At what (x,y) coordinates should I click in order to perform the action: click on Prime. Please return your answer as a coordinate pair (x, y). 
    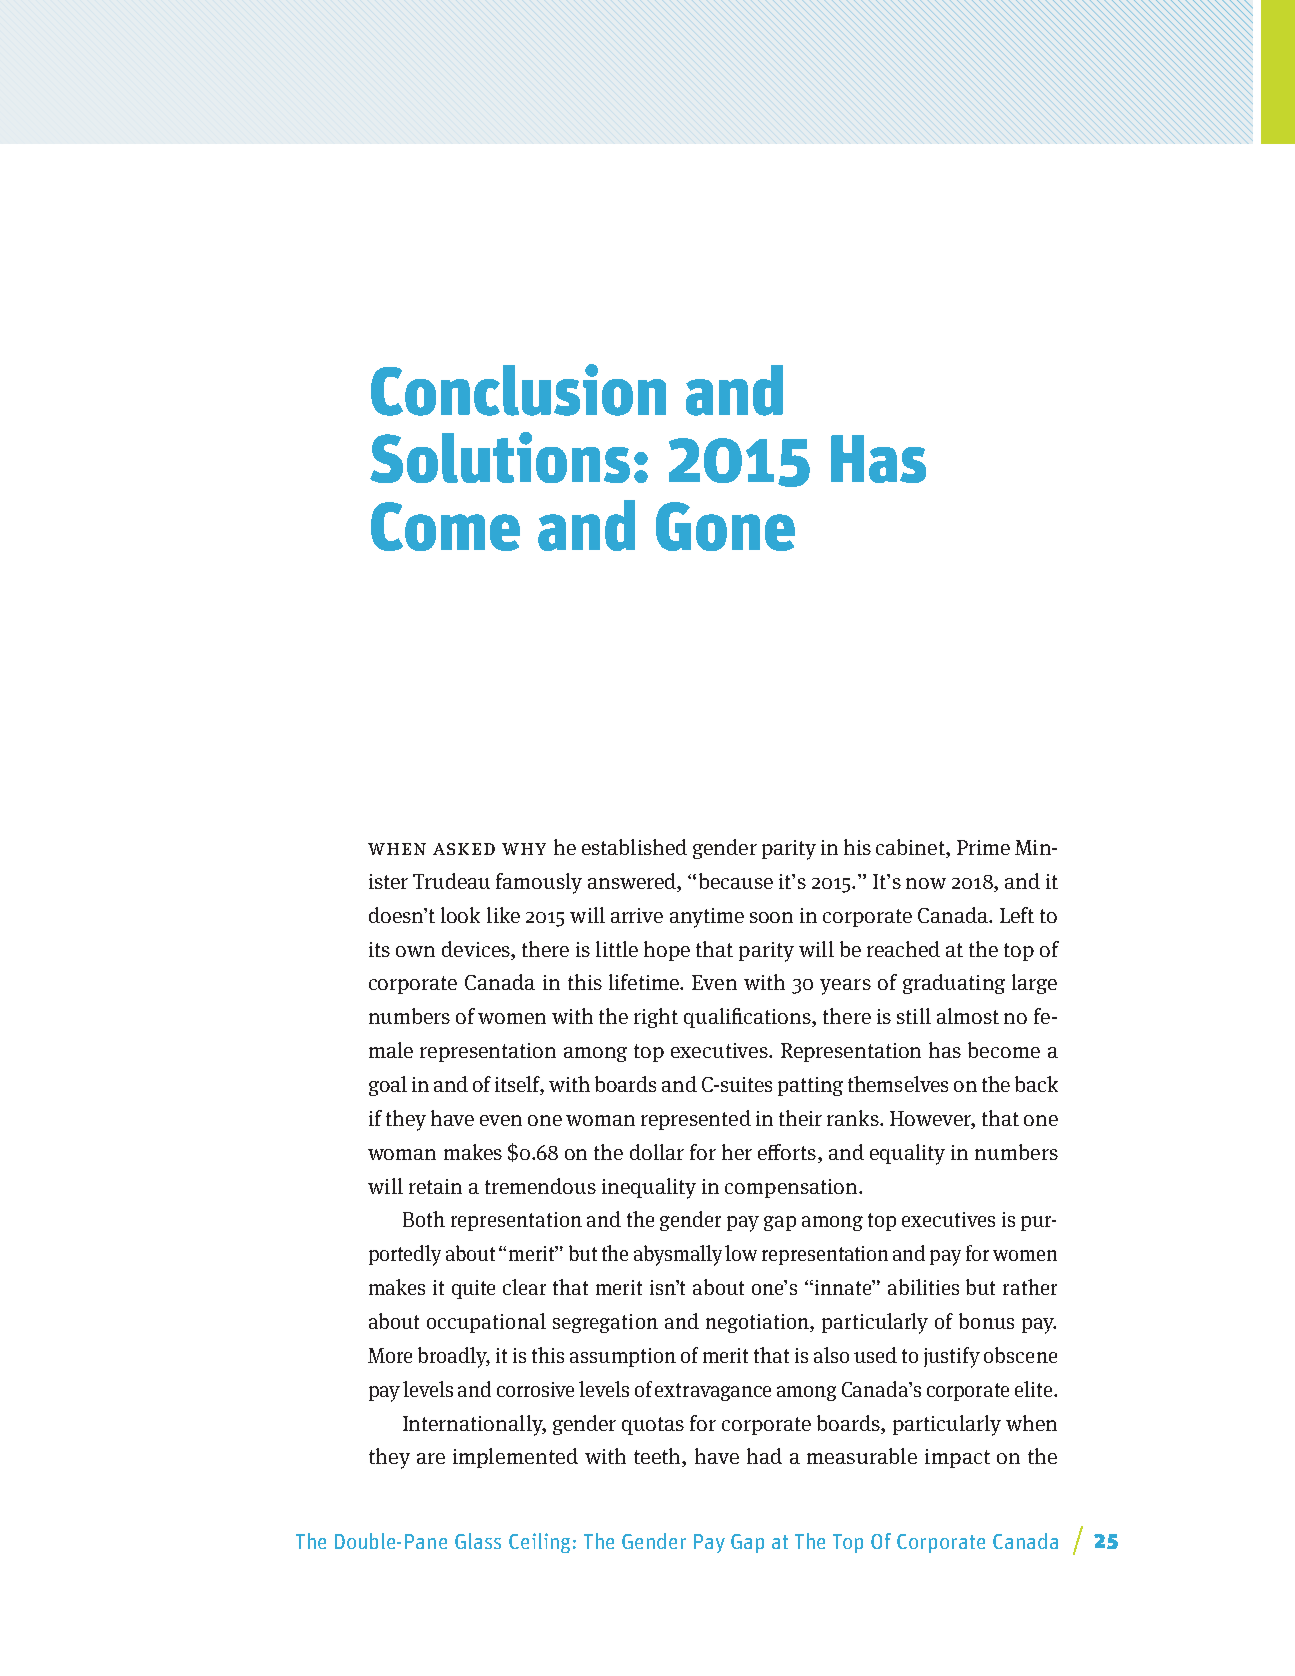
    Looking at the image, I should click on (983, 847).
